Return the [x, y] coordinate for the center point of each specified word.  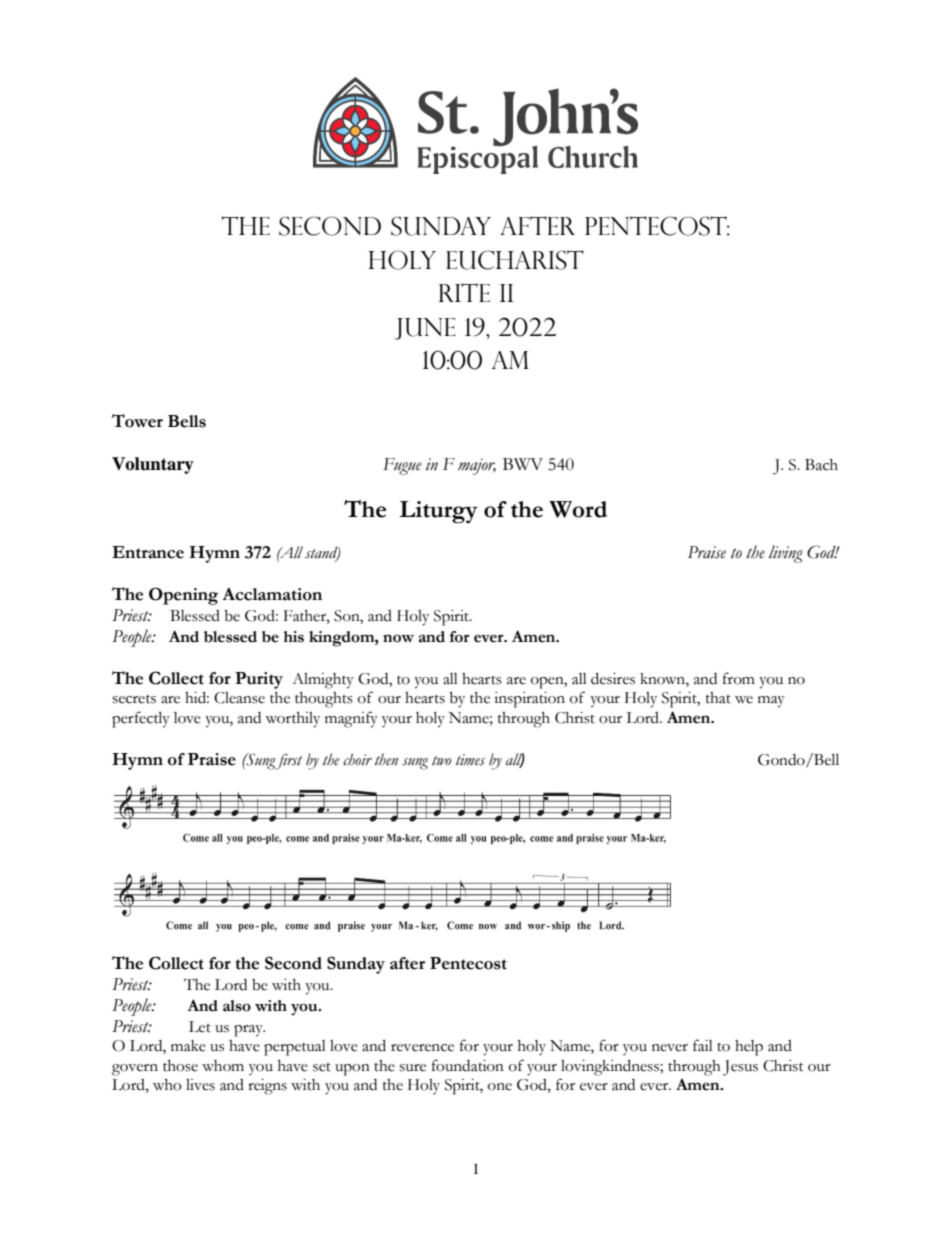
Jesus [740, 1068]
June [425, 329]
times [470, 760]
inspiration [529, 700]
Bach [821, 465]
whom [223, 1066]
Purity [259, 680]
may [771, 702]
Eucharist [515, 260]
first [289, 761]
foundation [468, 1065]
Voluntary [153, 465]
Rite [464, 292]
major [477, 466]
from [739, 678]
